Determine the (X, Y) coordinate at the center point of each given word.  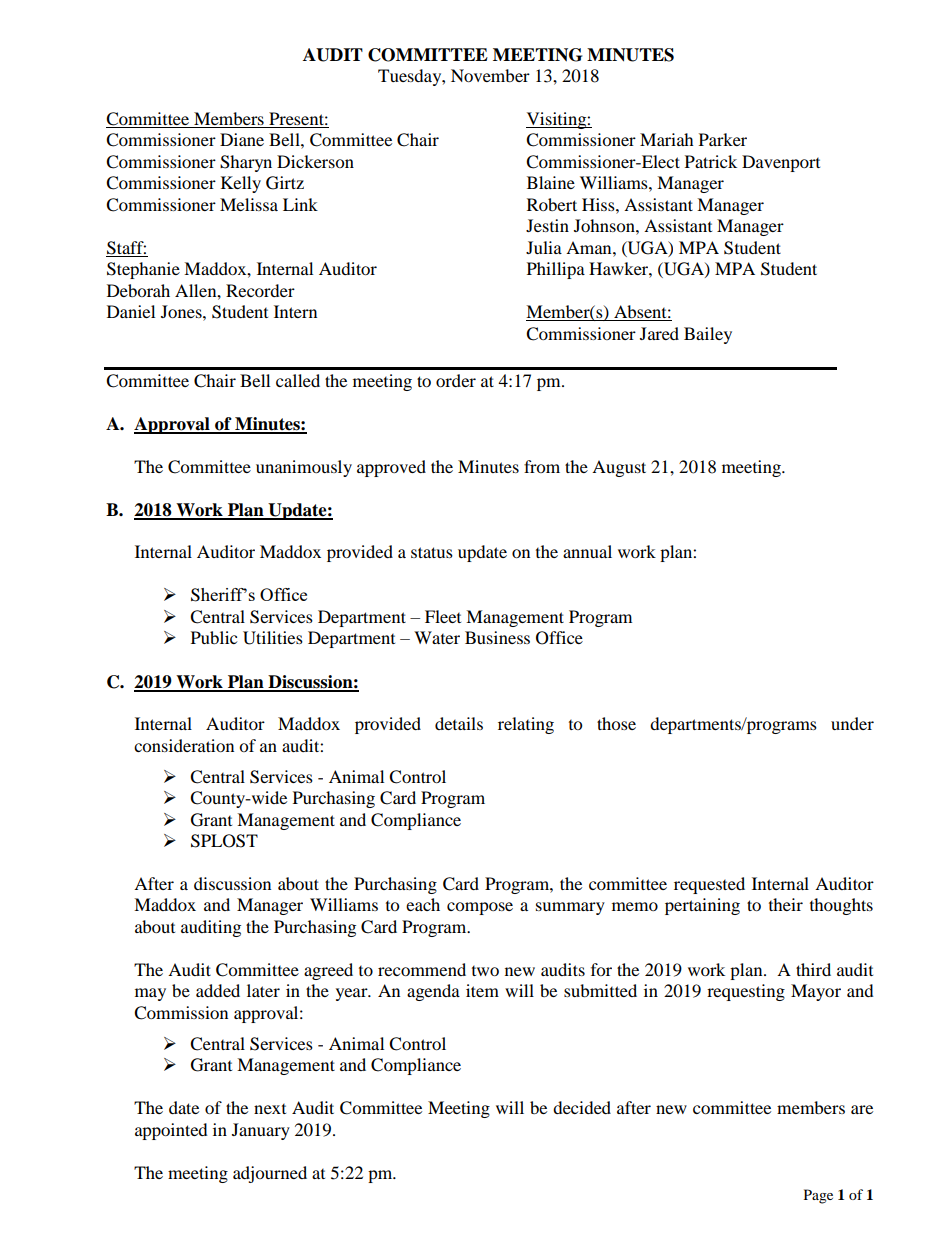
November (490, 75)
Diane (242, 139)
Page (818, 1196)
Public (214, 637)
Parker (723, 139)
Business (497, 637)
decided (582, 1107)
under (852, 723)
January (261, 1131)
